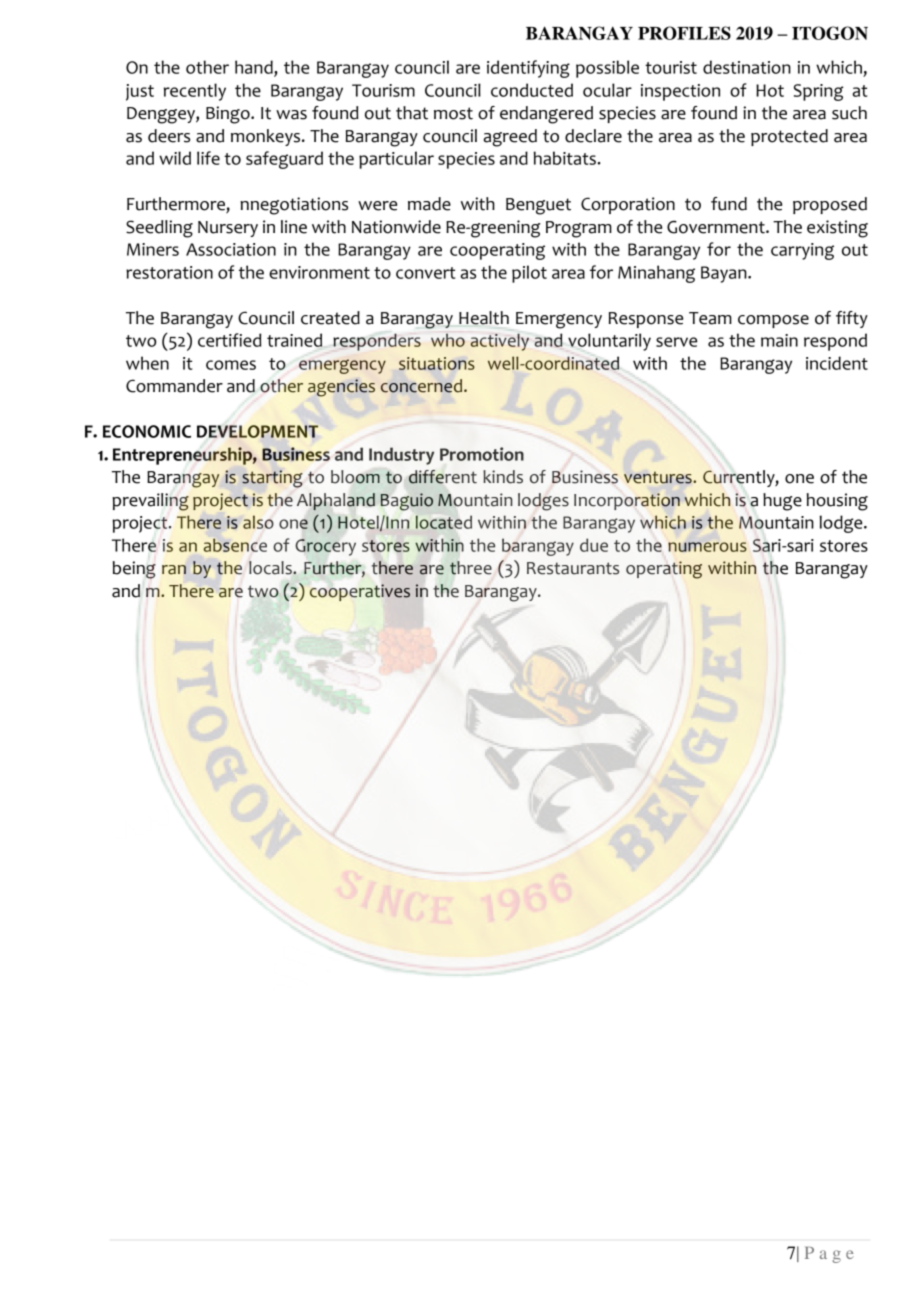 This document has width=924, height=1307. What do you see at coordinates (484, 318) in the document?
I see `Health` at bounding box center [484, 318].
